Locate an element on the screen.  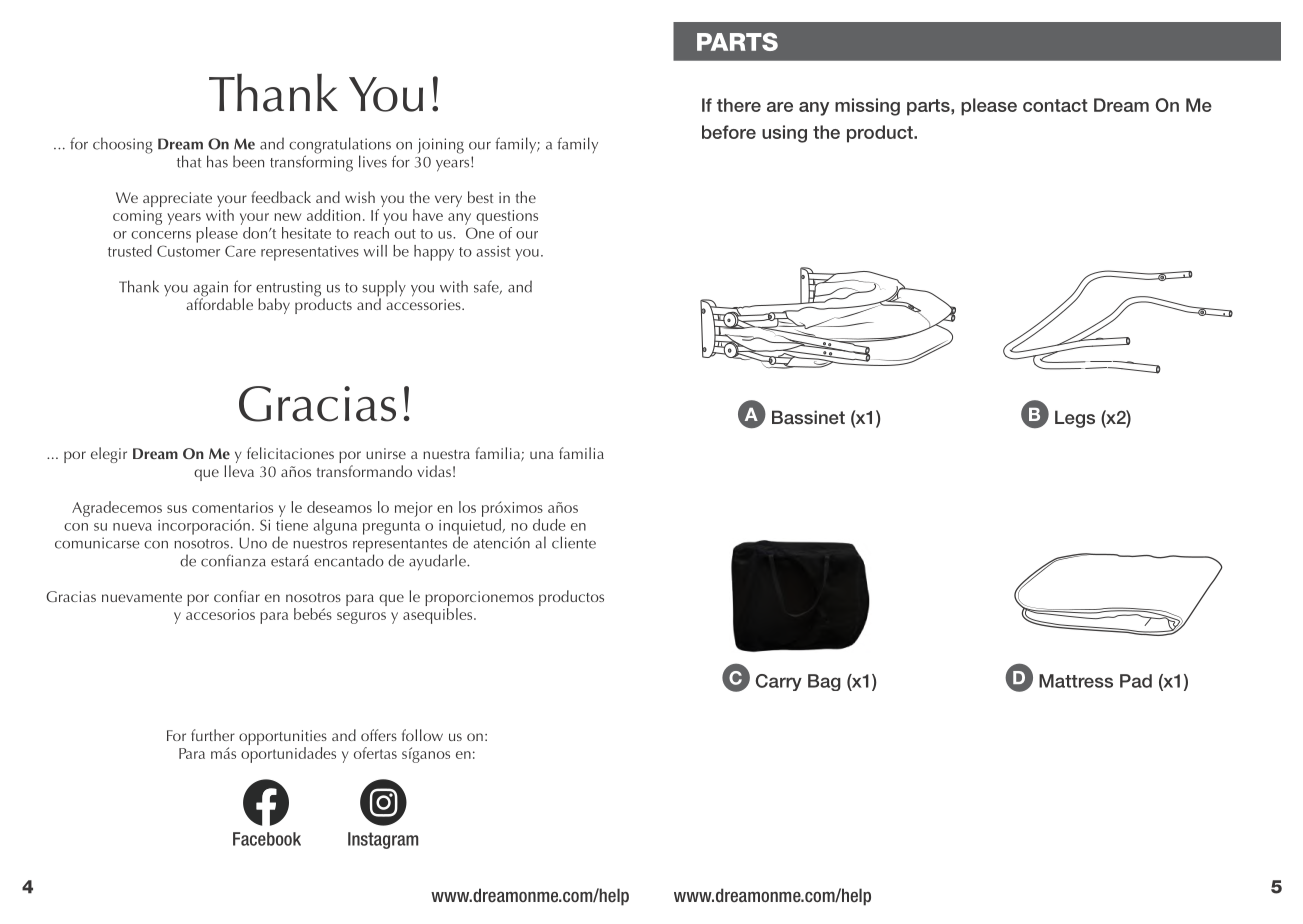
before is located at coordinates (729, 132).
